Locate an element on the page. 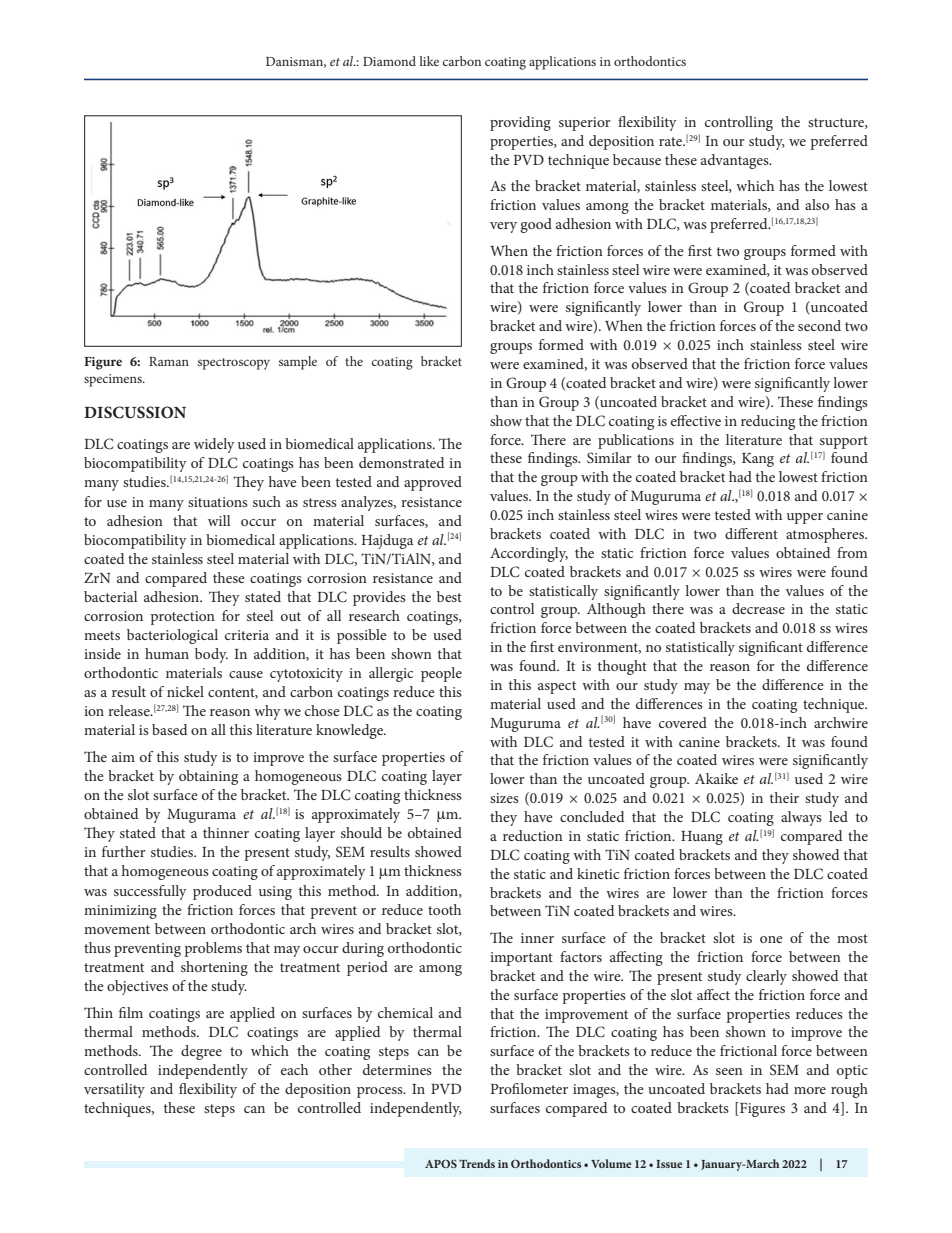 This document has width=952, height=1233. determines is located at coordinates (397, 1069).
